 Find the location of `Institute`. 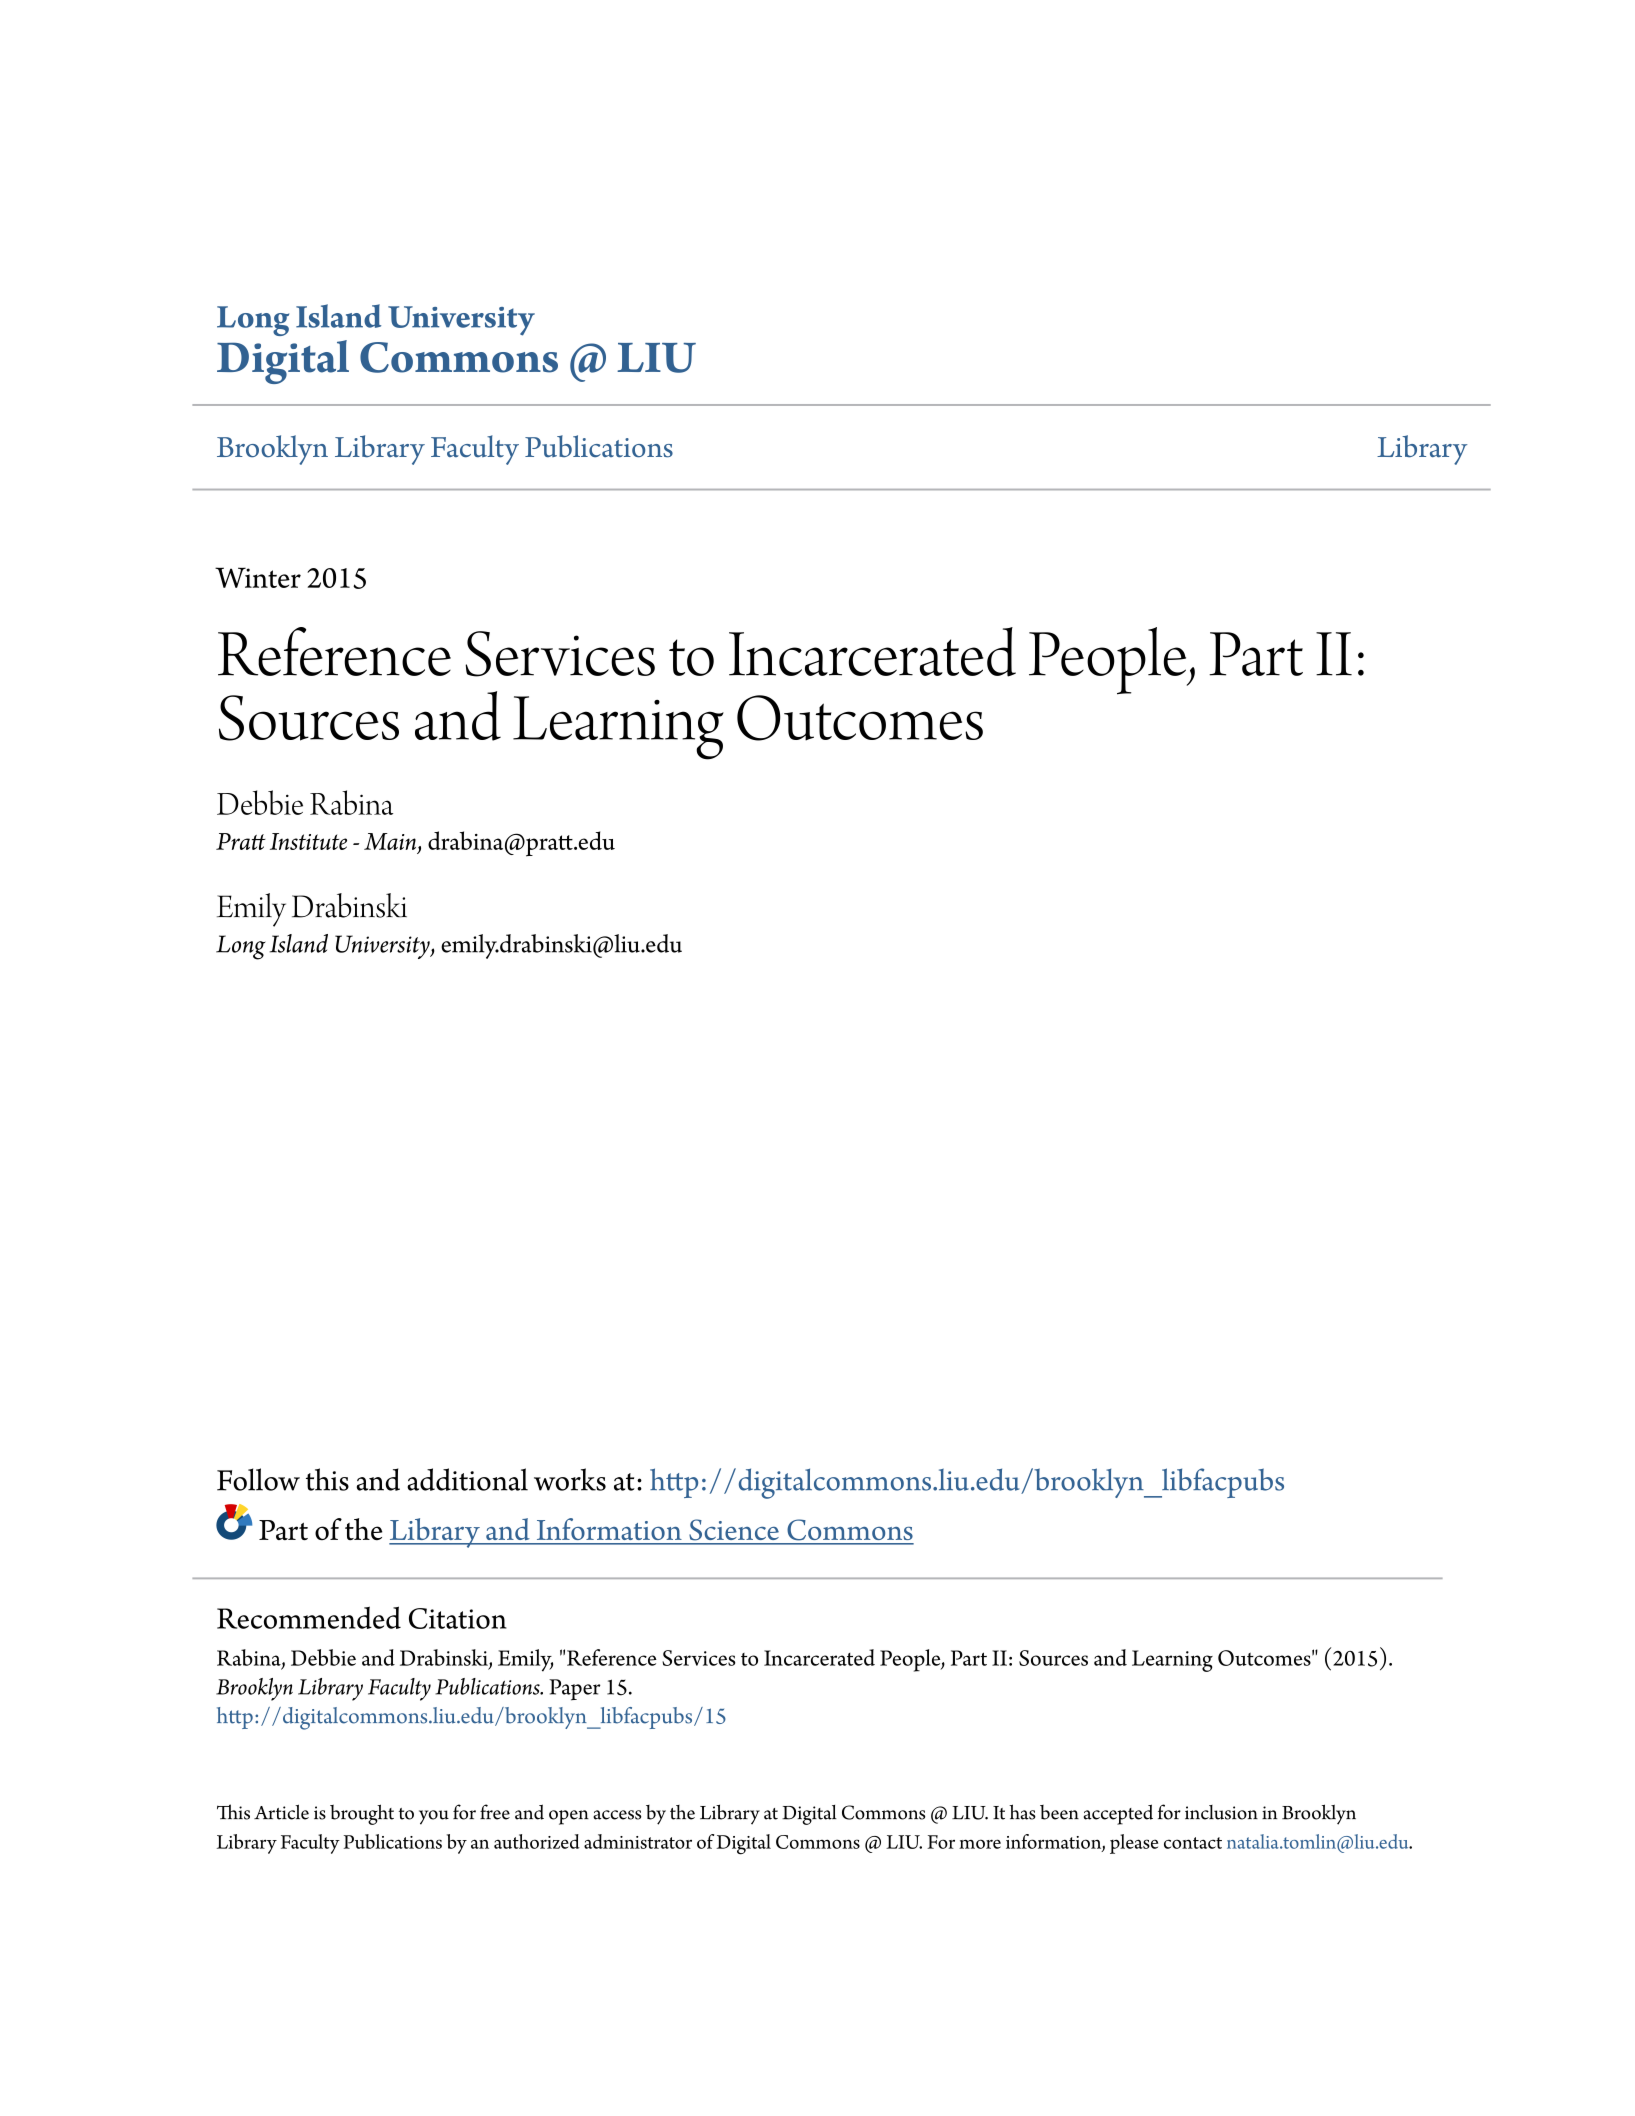

Institute is located at coordinates (308, 841).
